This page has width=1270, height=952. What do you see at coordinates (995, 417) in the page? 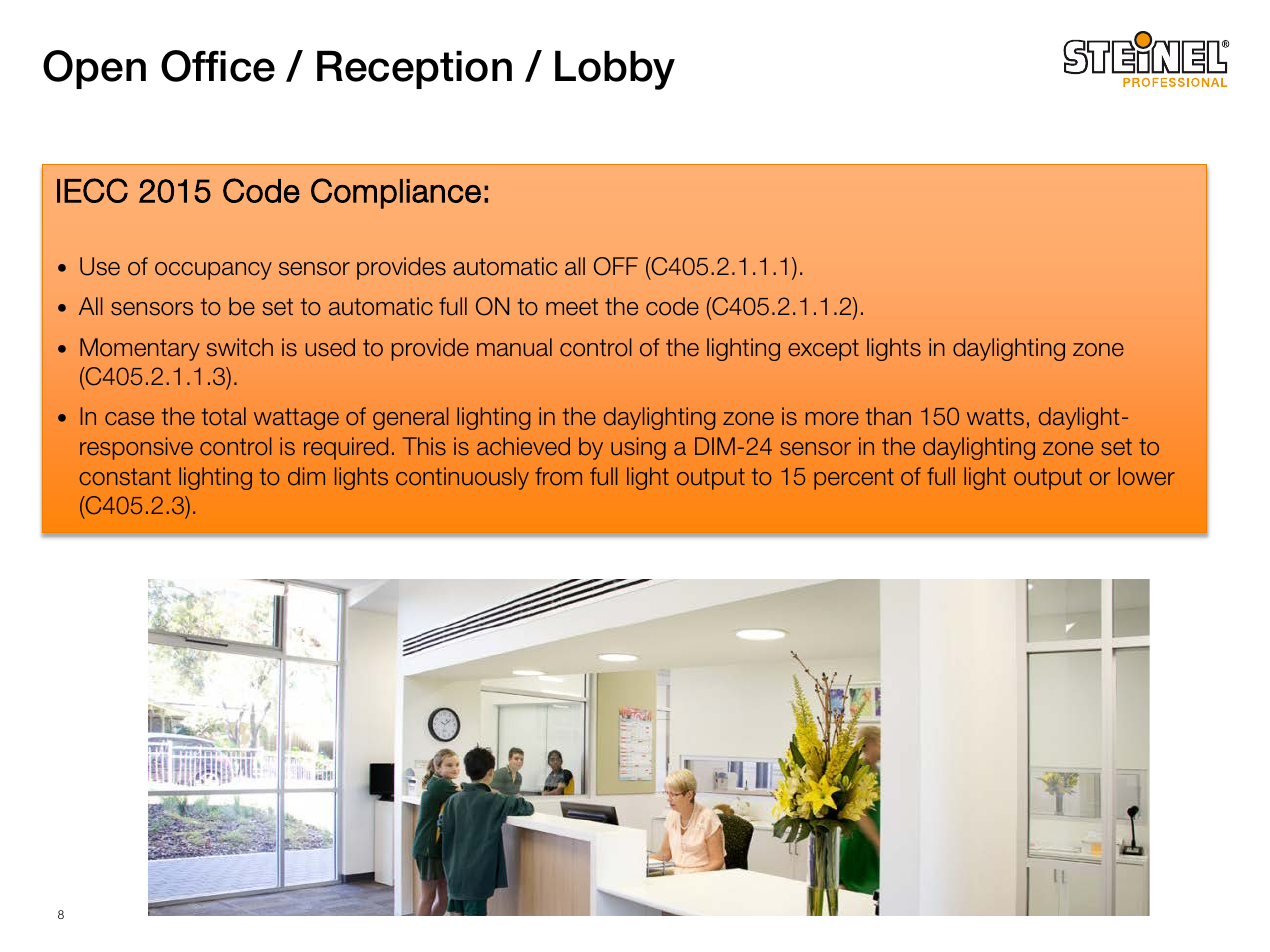
I see `watts` at bounding box center [995, 417].
